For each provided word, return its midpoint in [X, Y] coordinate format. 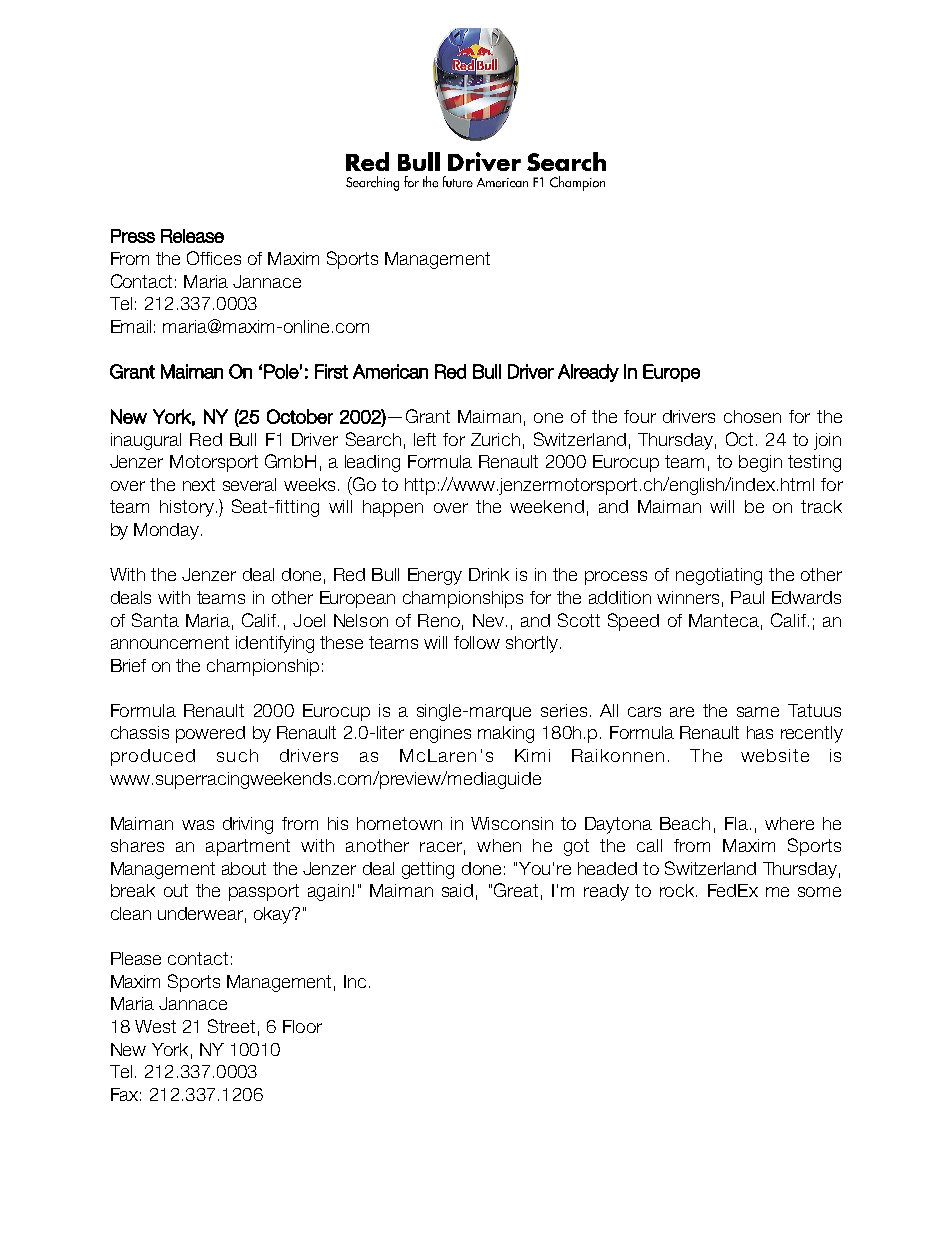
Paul [747, 597]
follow [477, 642]
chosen [752, 416]
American [390, 371]
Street [231, 1026]
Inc [355, 981]
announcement [170, 642]
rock [678, 890]
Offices [214, 258]
